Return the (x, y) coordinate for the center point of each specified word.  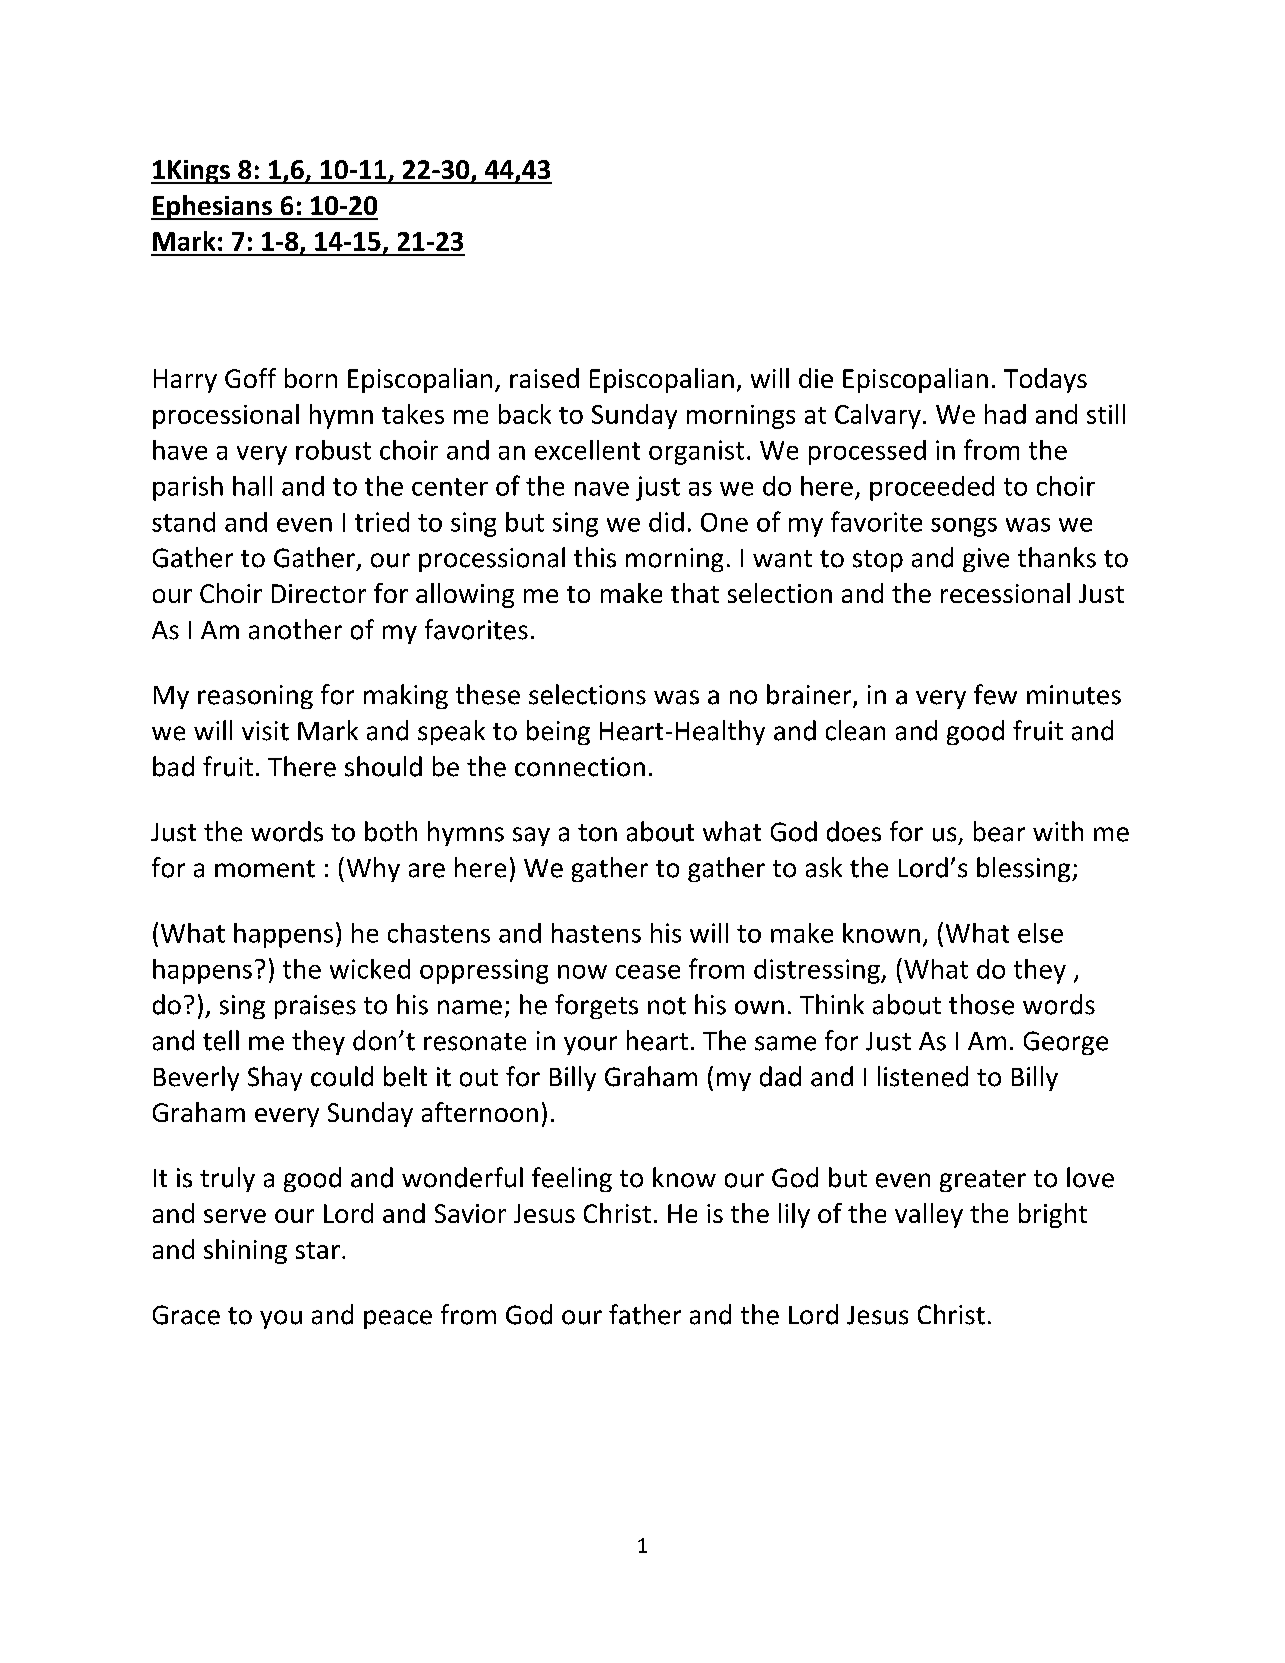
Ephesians (212, 207)
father (645, 1314)
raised (544, 378)
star (318, 1250)
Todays (1045, 380)
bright (1053, 1215)
